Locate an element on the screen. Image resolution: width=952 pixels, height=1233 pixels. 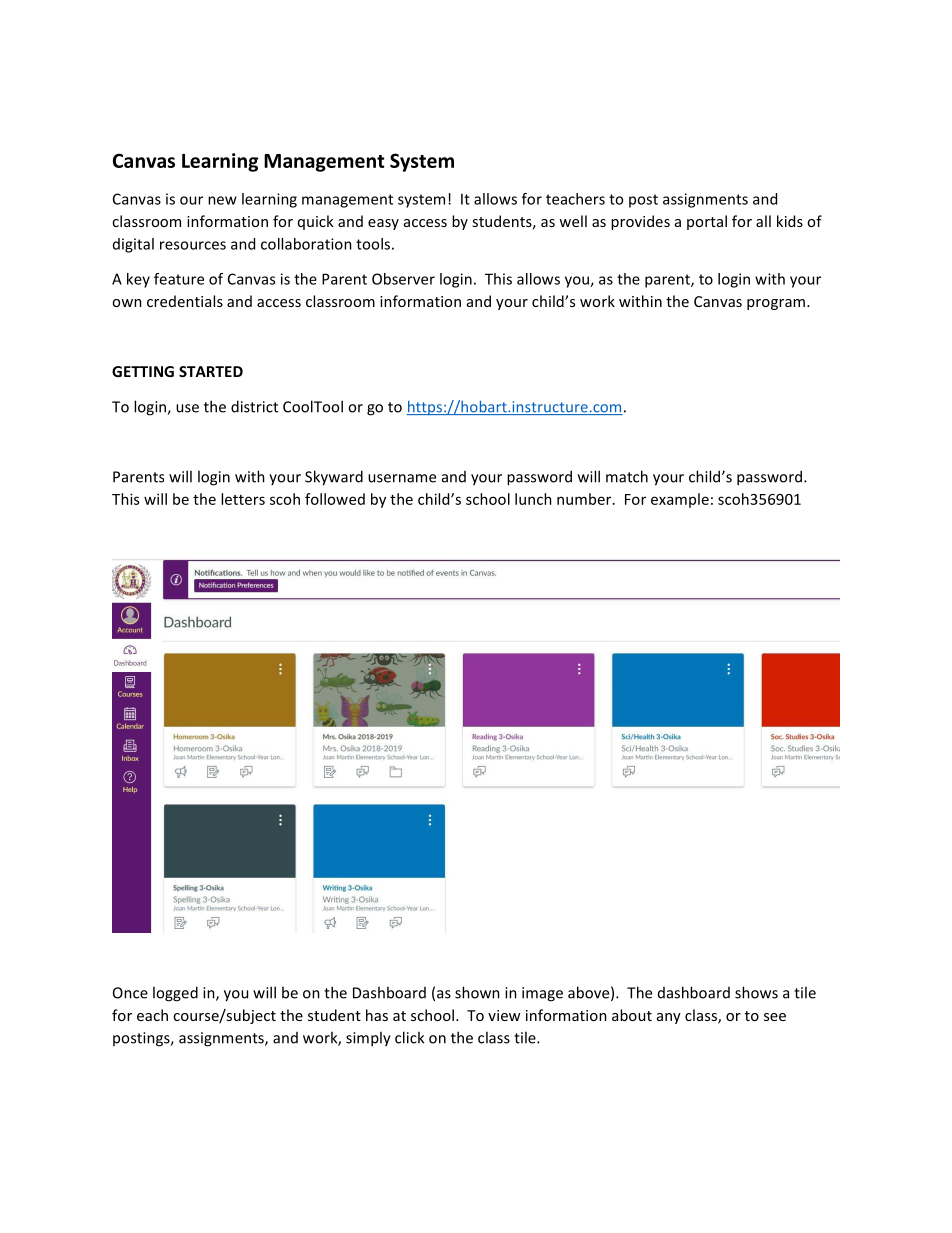
easy is located at coordinates (383, 224).
